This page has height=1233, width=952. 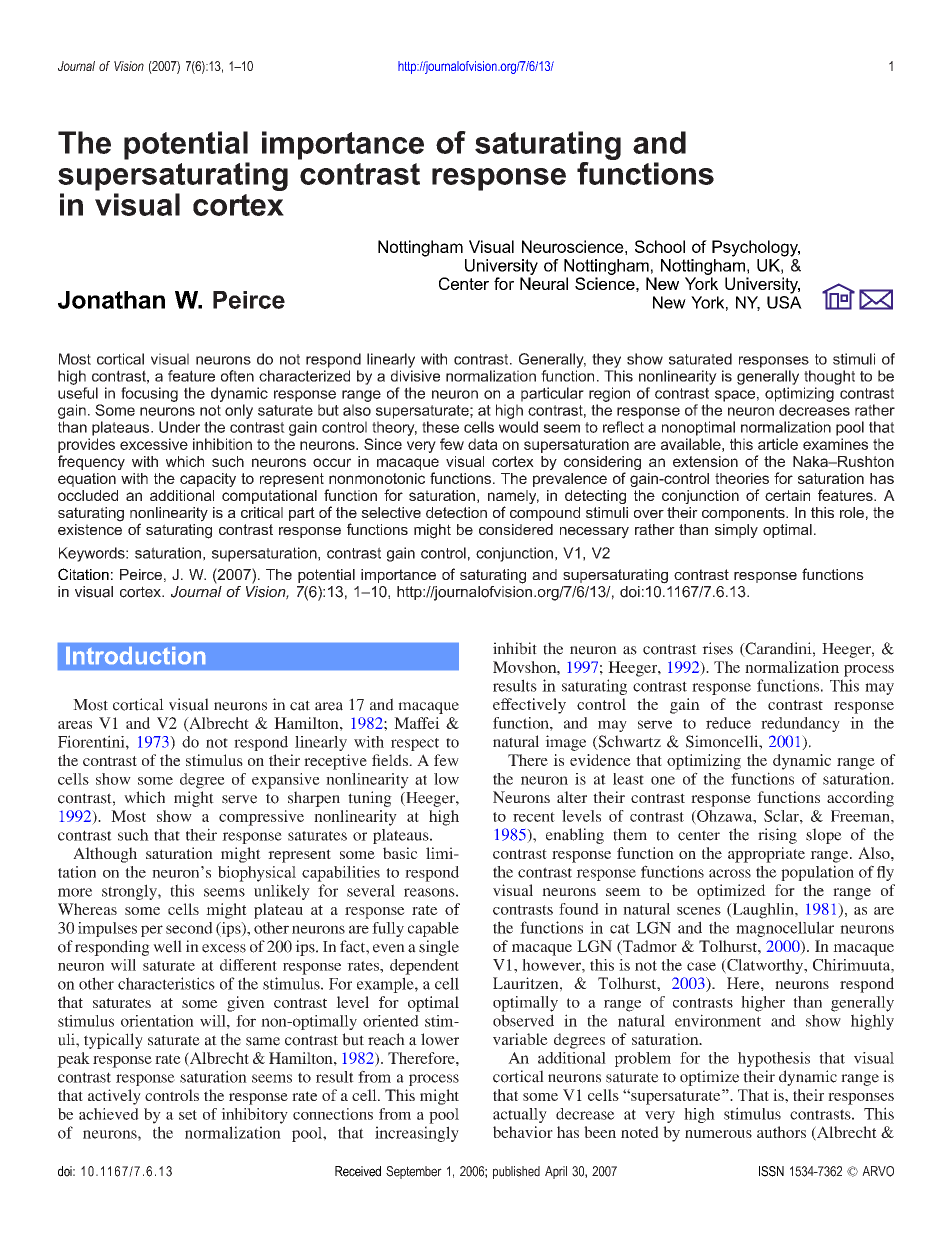 I want to click on critical, so click(x=262, y=512).
